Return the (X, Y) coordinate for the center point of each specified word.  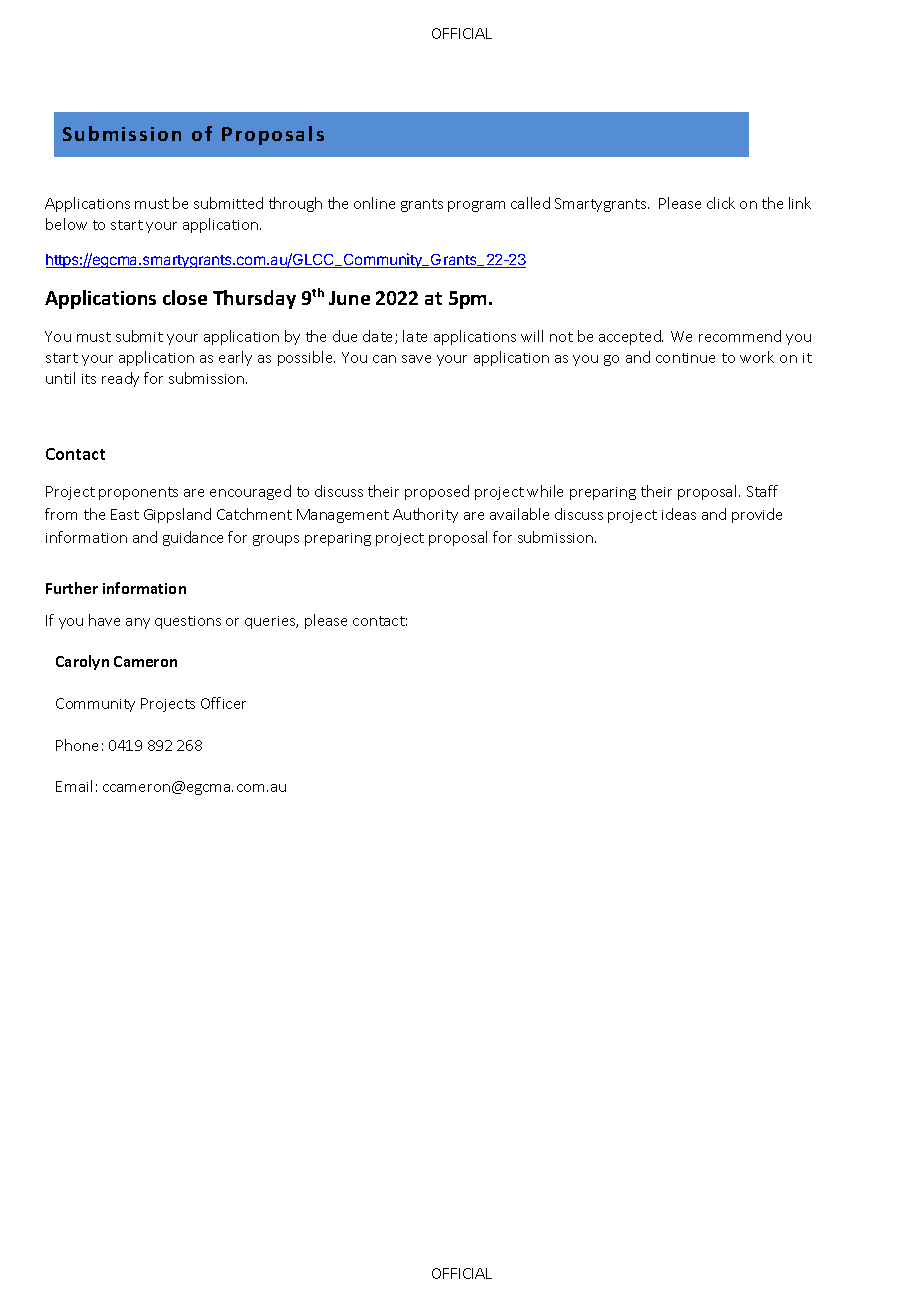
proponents (138, 493)
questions (188, 622)
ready (120, 379)
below (66, 224)
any (138, 623)
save (416, 359)
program (476, 206)
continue (685, 358)
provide (757, 515)
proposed (437, 492)
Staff (762, 491)
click (721, 203)
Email (74, 786)
